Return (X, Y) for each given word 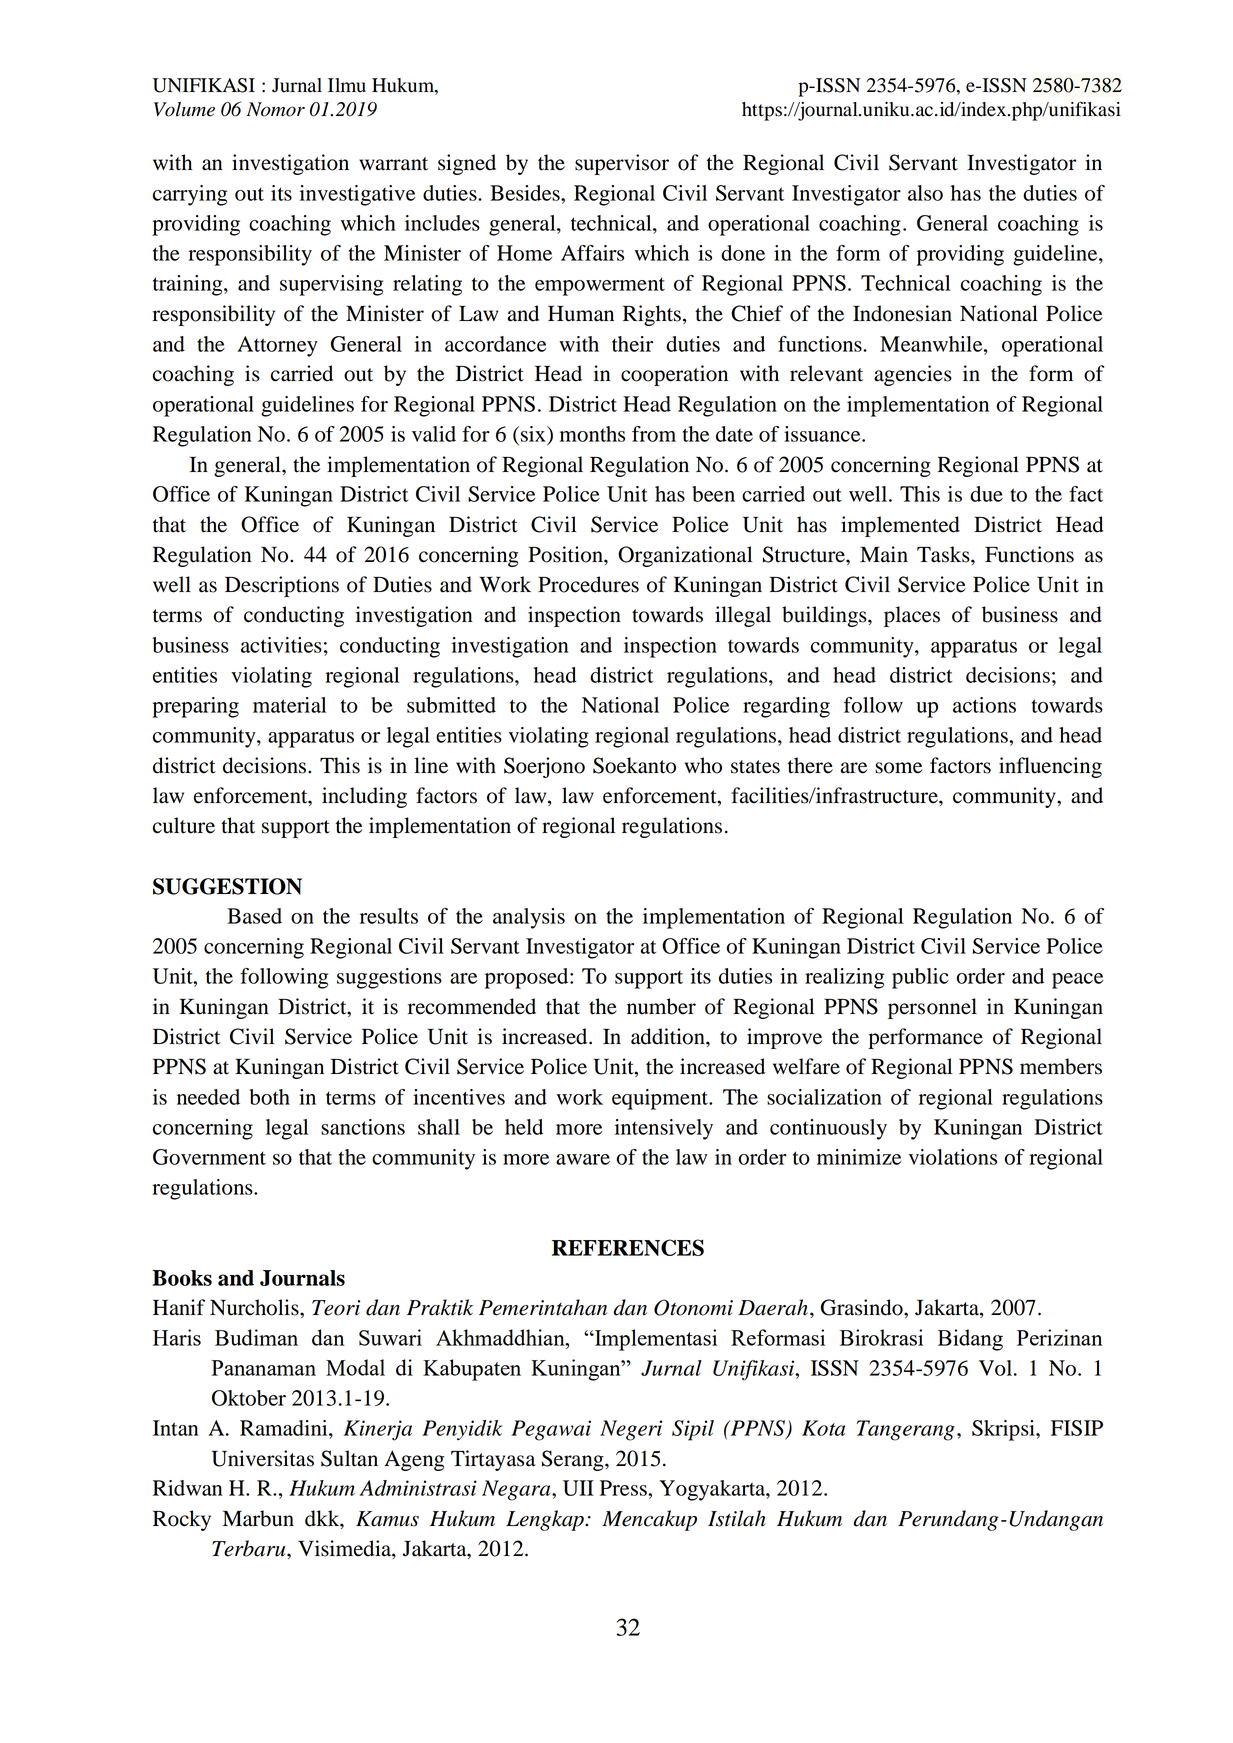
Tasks (944, 554)
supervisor (622, 164)
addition (669, 1036)
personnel (932, 1008)
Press (624, 1488)
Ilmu (347, 85)
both (270, 1097)
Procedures (588, 584)
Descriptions (282, 586)
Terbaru (250, 1548)
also (925, 193)
